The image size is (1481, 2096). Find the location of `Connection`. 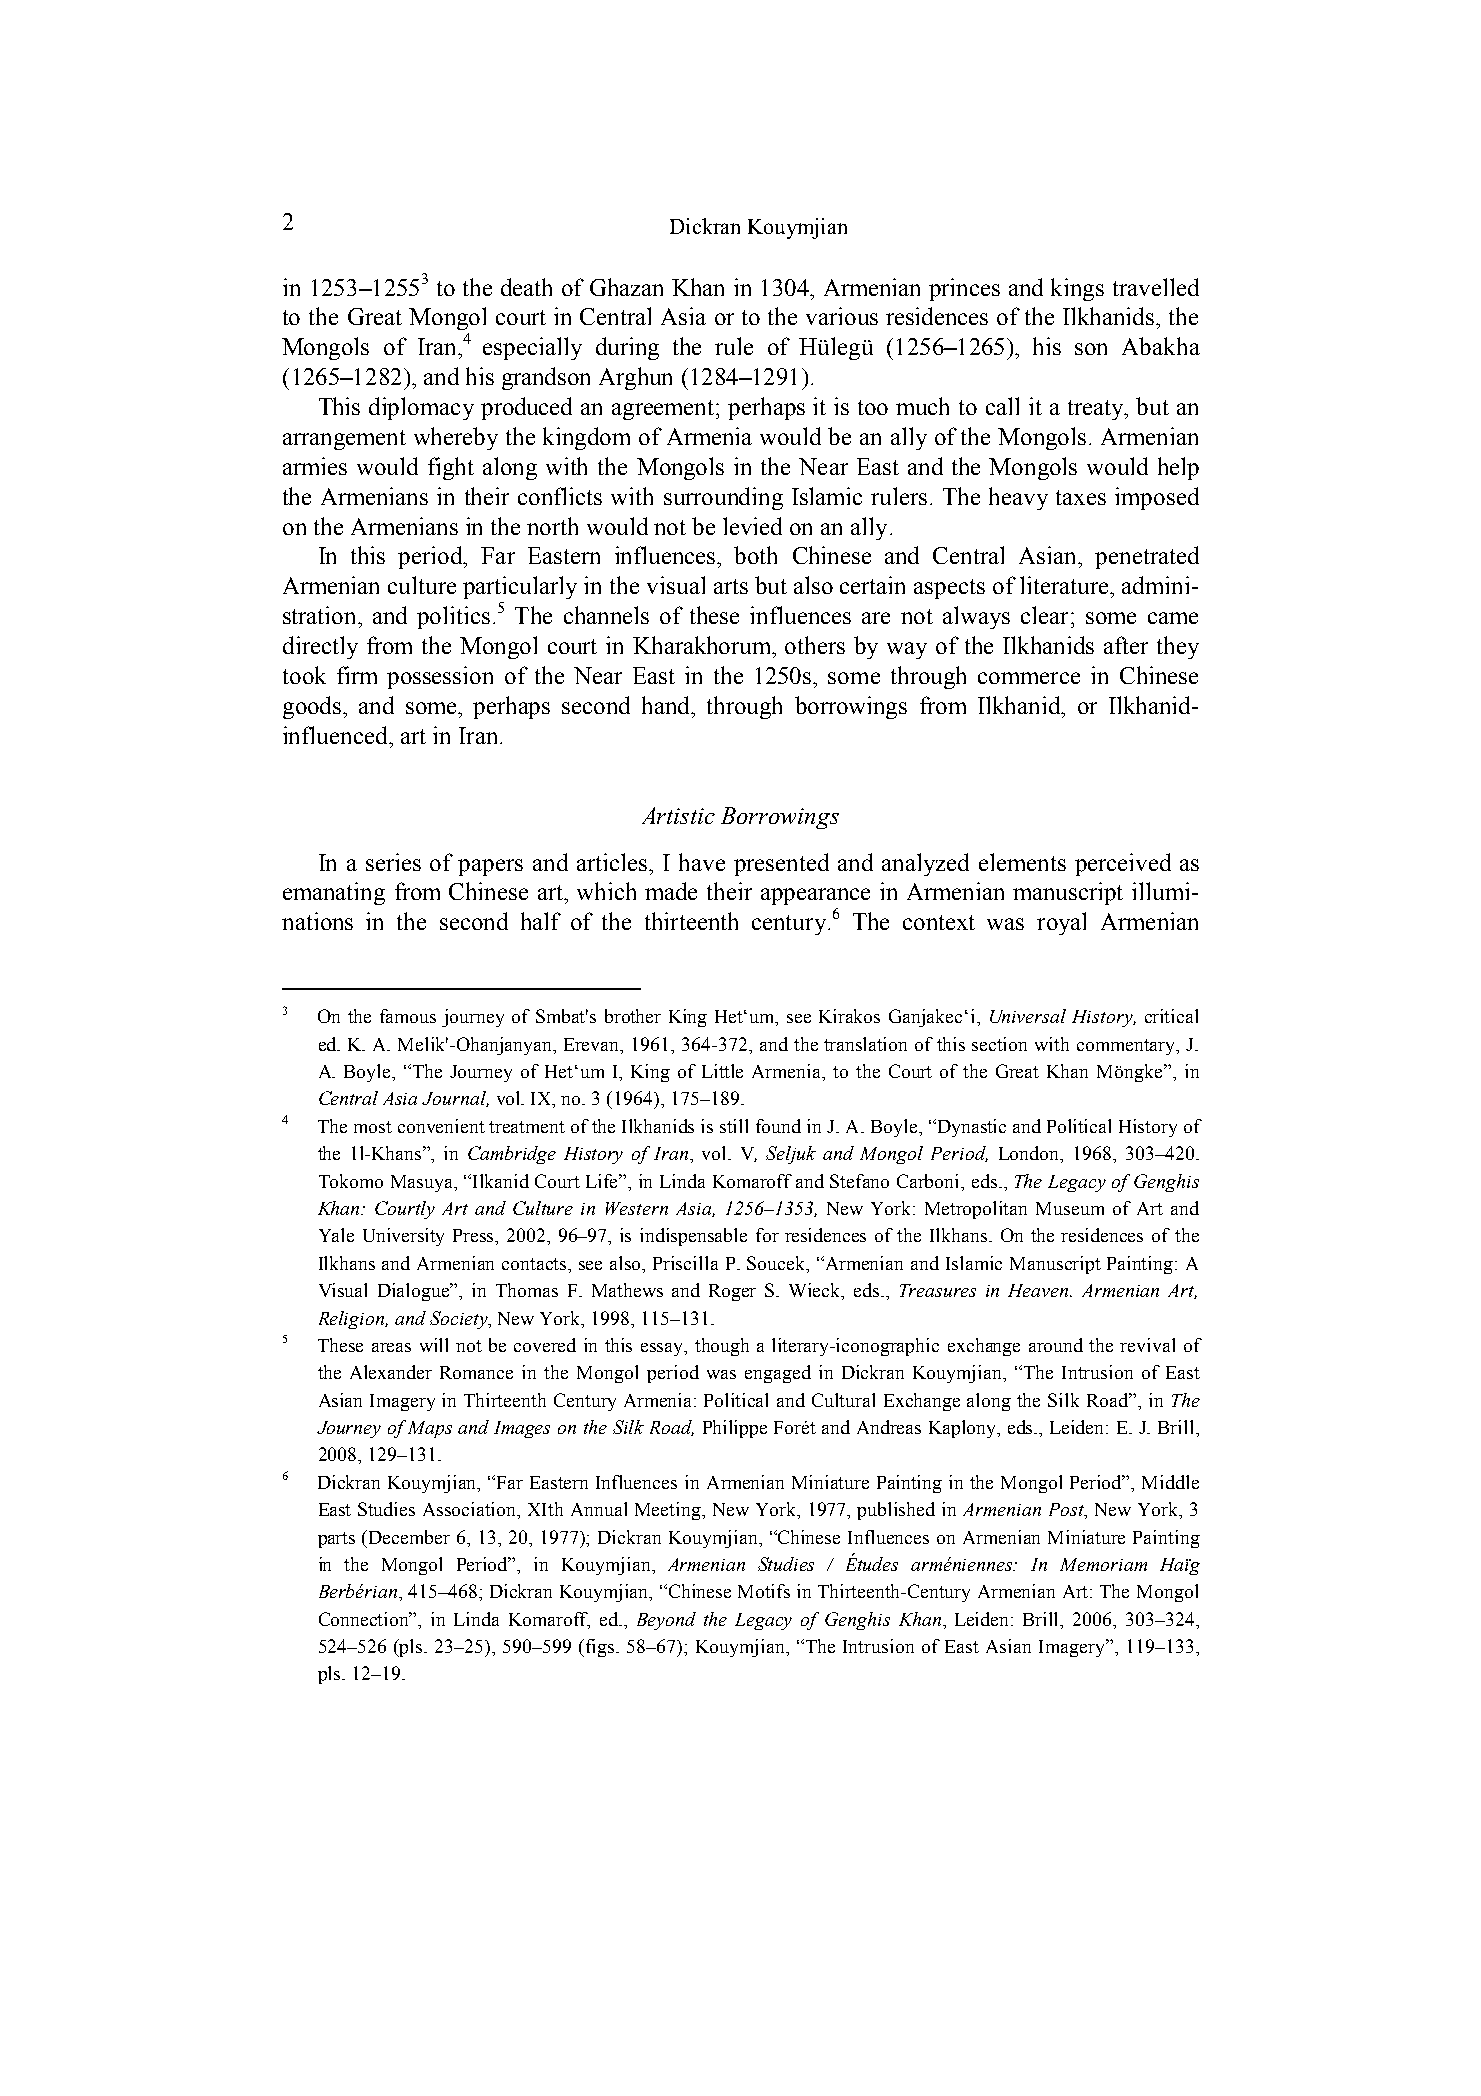

Connection is located at coordinates (365, 1619).
